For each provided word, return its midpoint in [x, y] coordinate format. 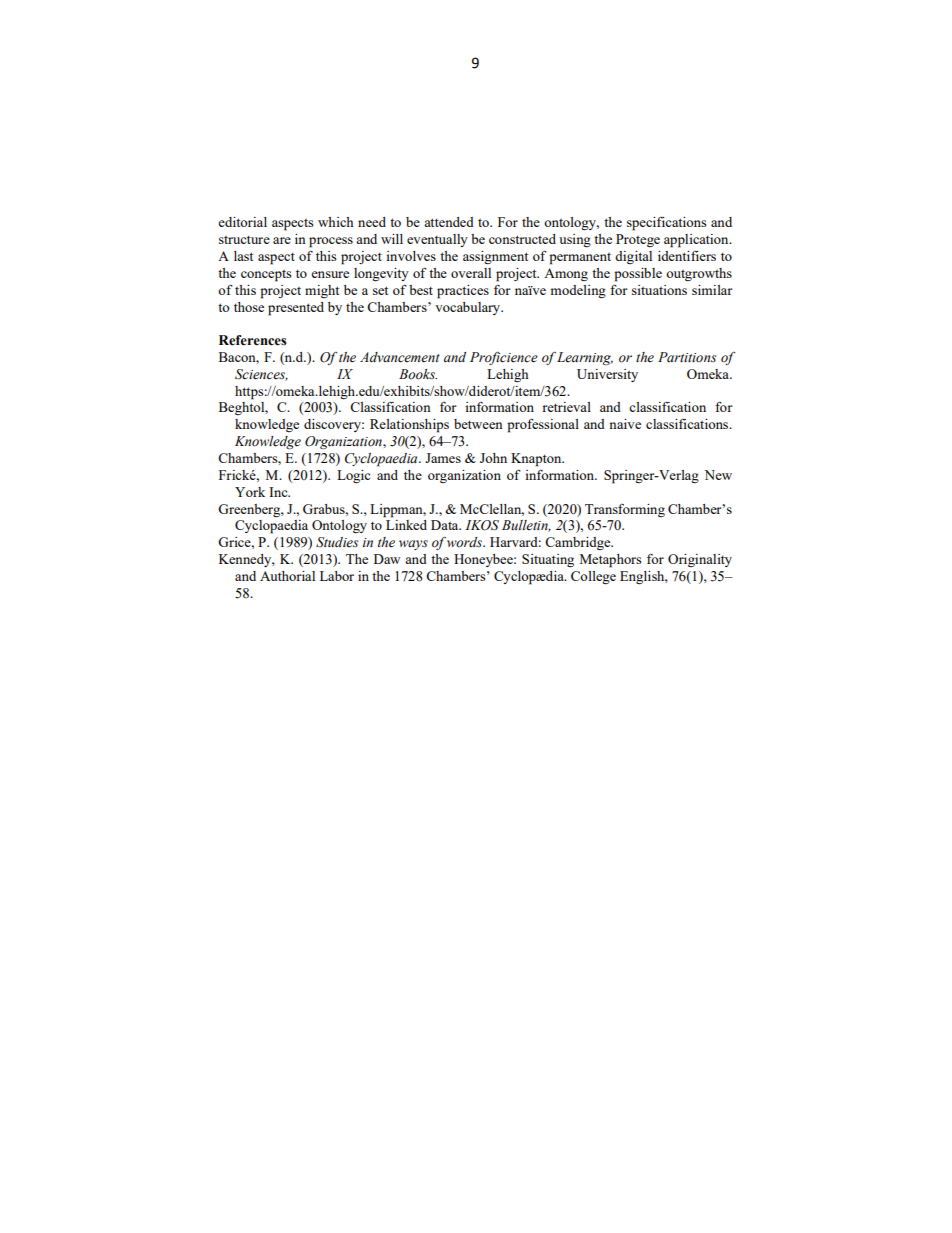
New [718, 475]
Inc [279, 492]
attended [449, 222]
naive [625, 424]
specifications [666, 224]
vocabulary [469, 308]
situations [659, 290]
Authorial [287, 576]
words [466, 542]
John [493, 458]
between [478, 424]
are [282, 240]
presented [296, 309]
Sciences [261, 375]
